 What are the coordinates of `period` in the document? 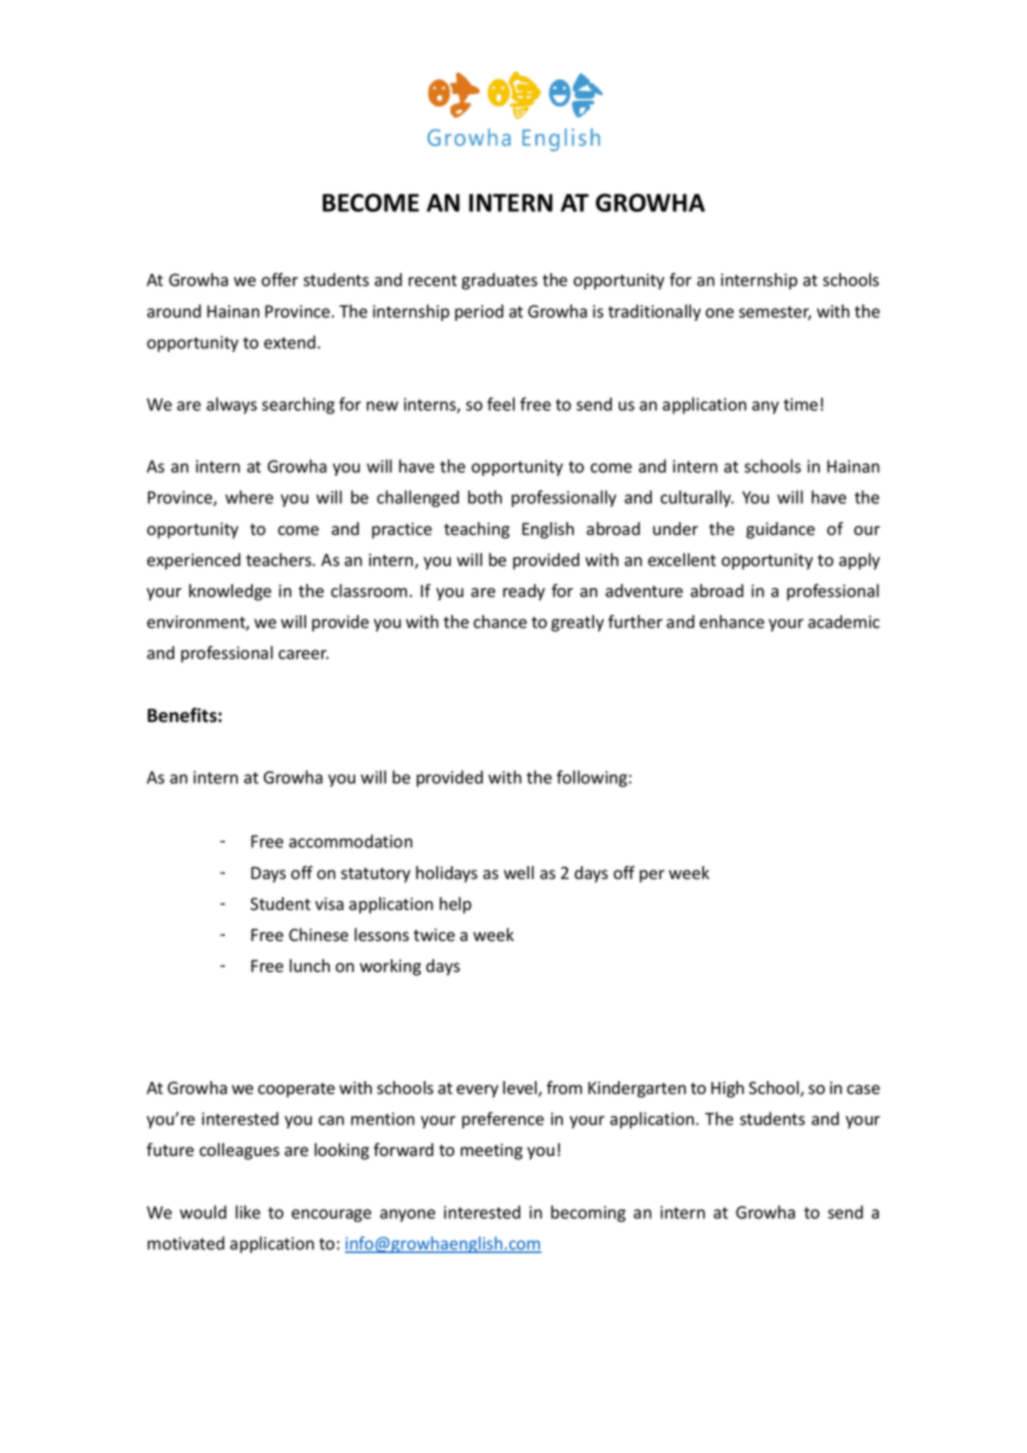 It's located at (479, 312).
